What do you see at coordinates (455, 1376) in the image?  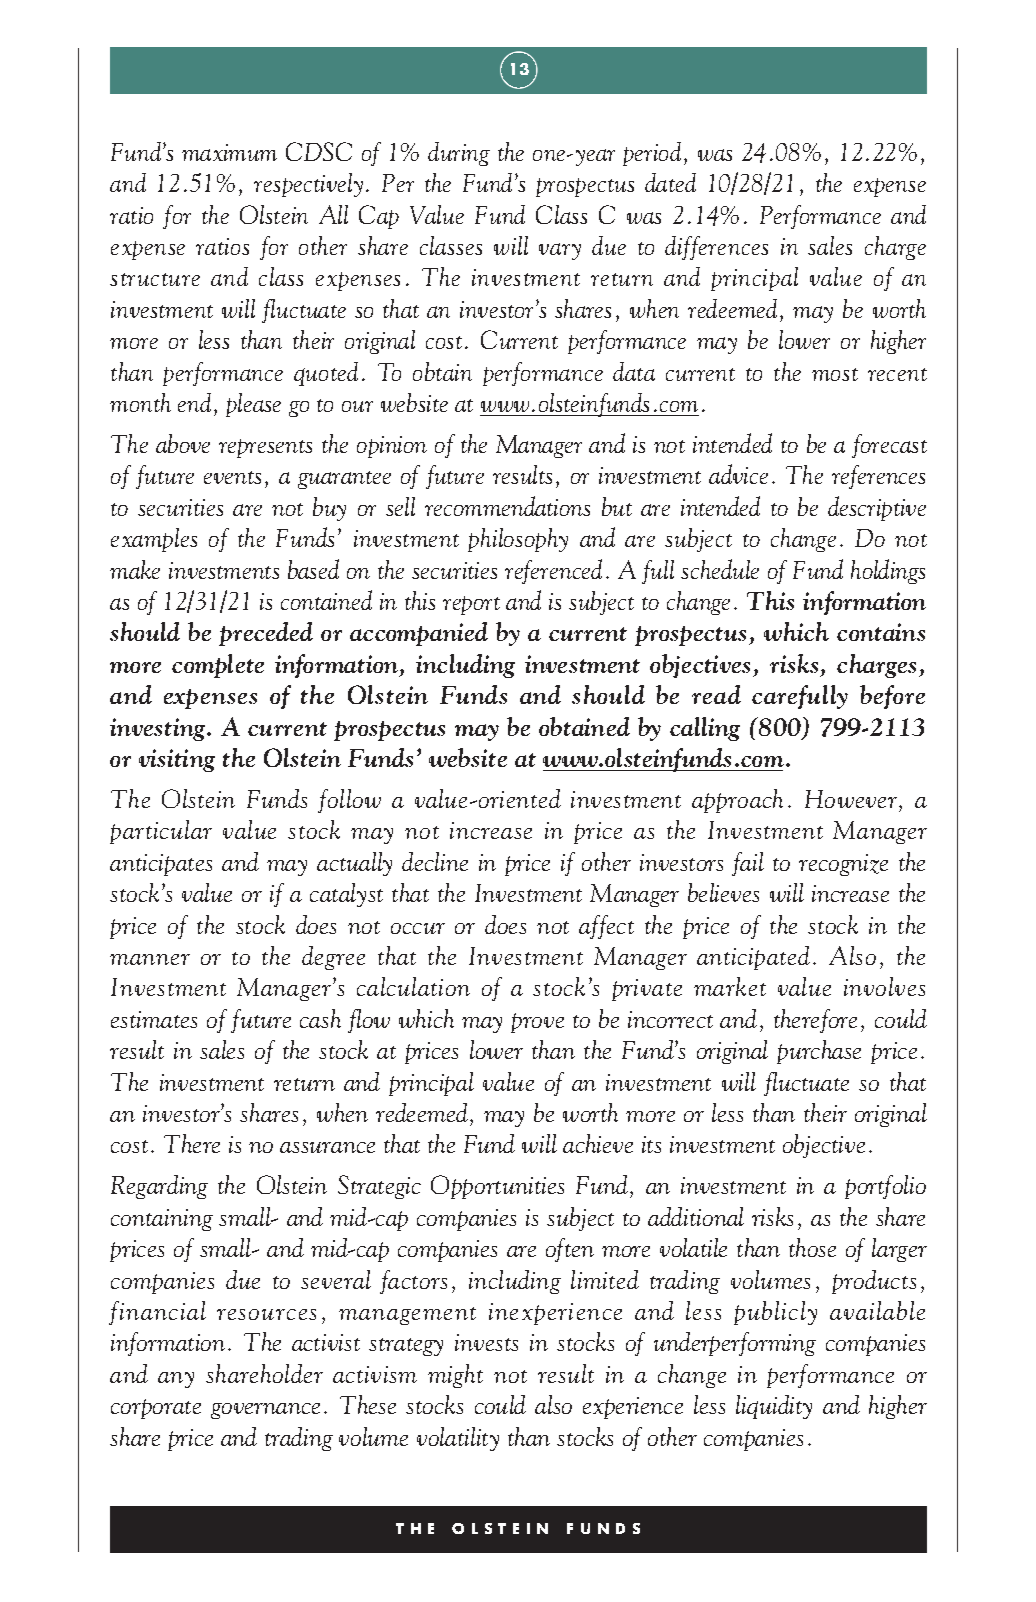 I see `might` at bounding box center [455, 1376].
